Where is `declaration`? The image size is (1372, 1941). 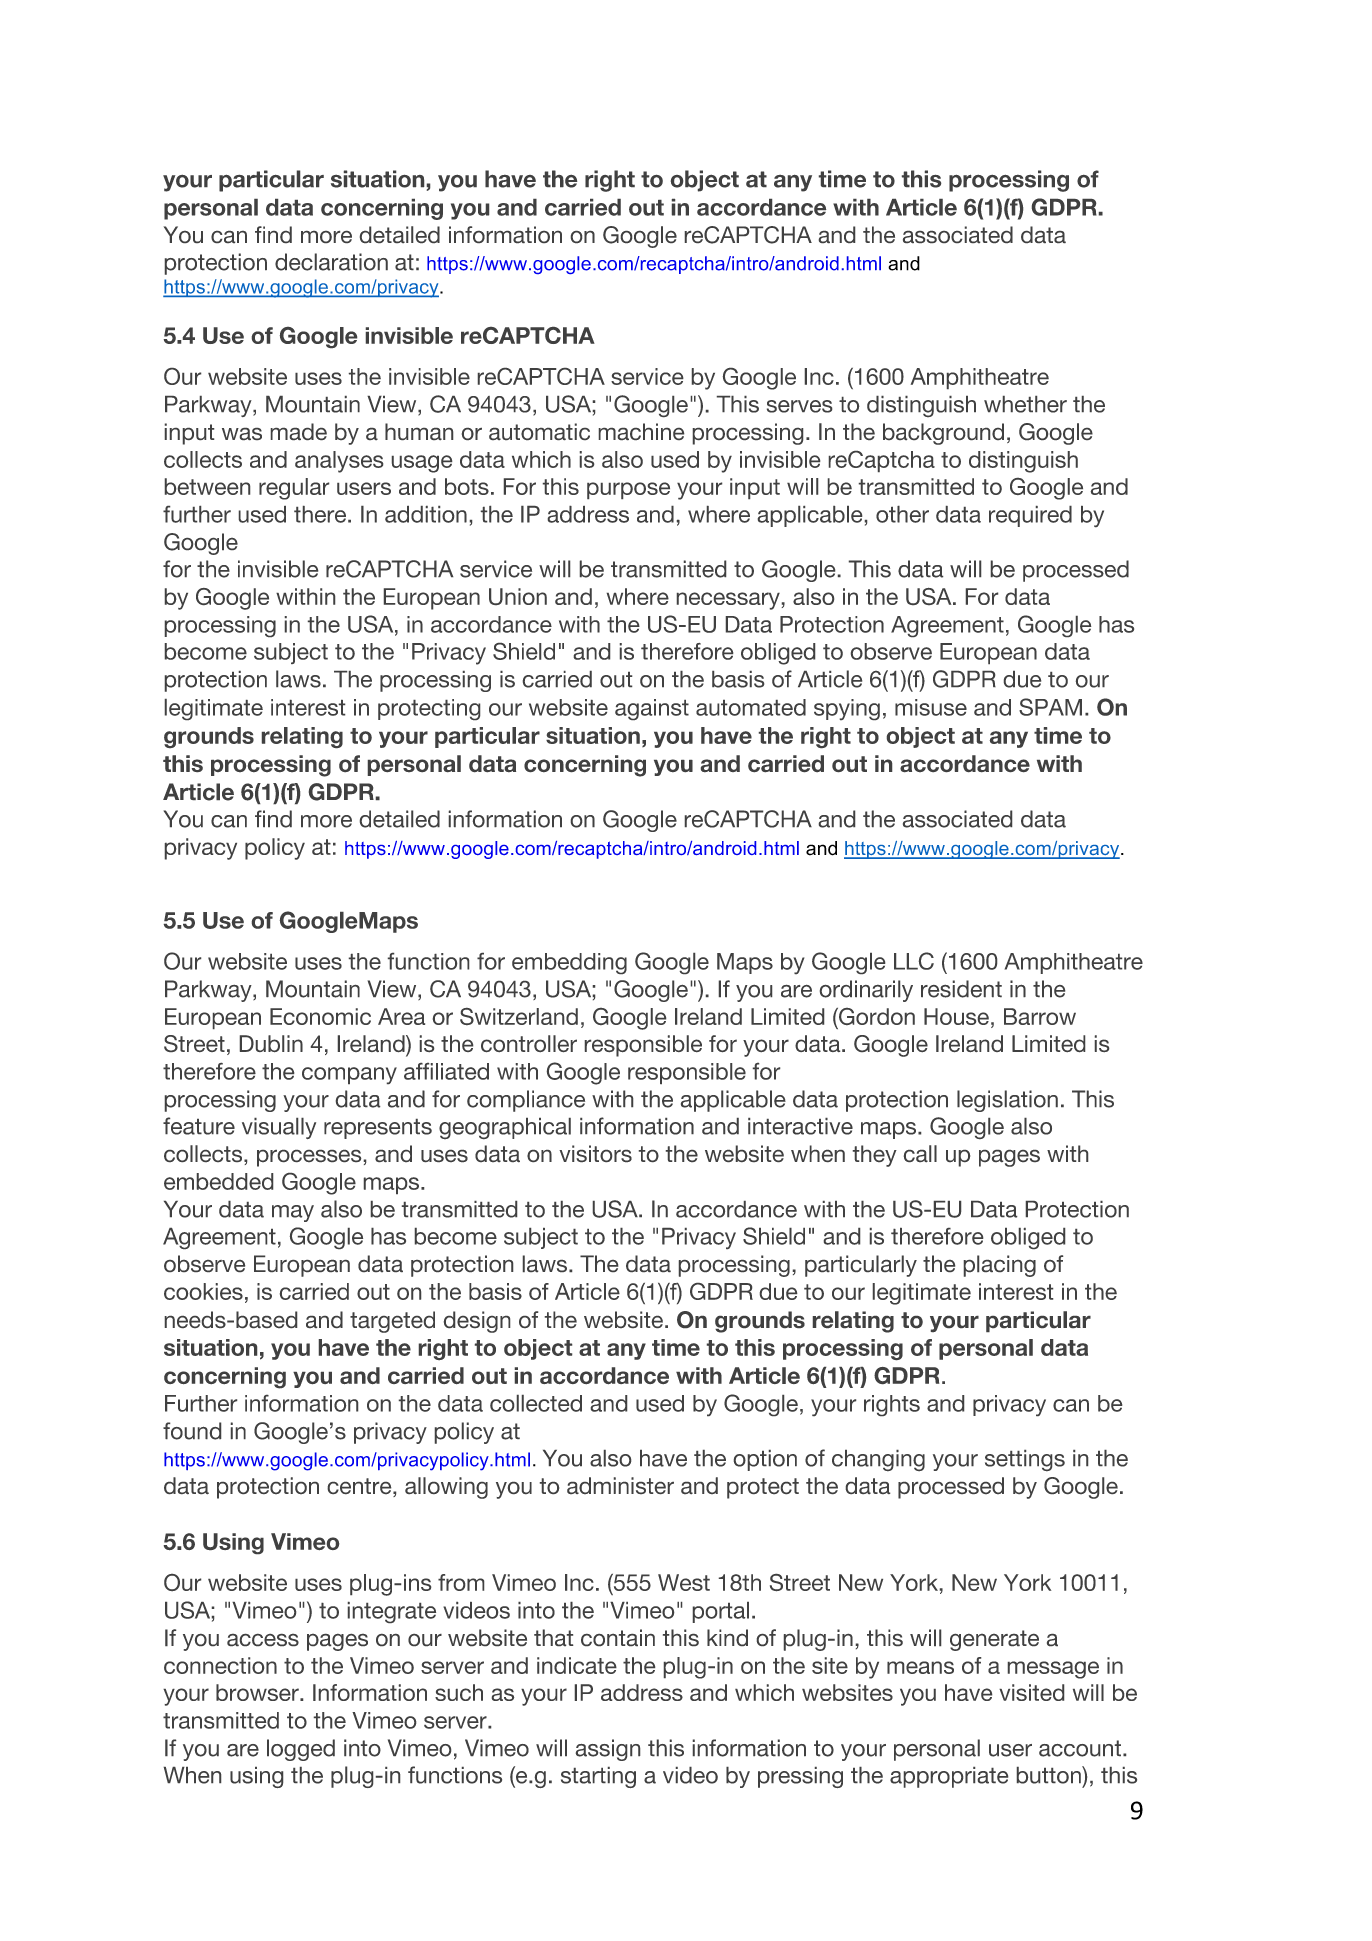
declaration is located at coordinates (331, 262).
